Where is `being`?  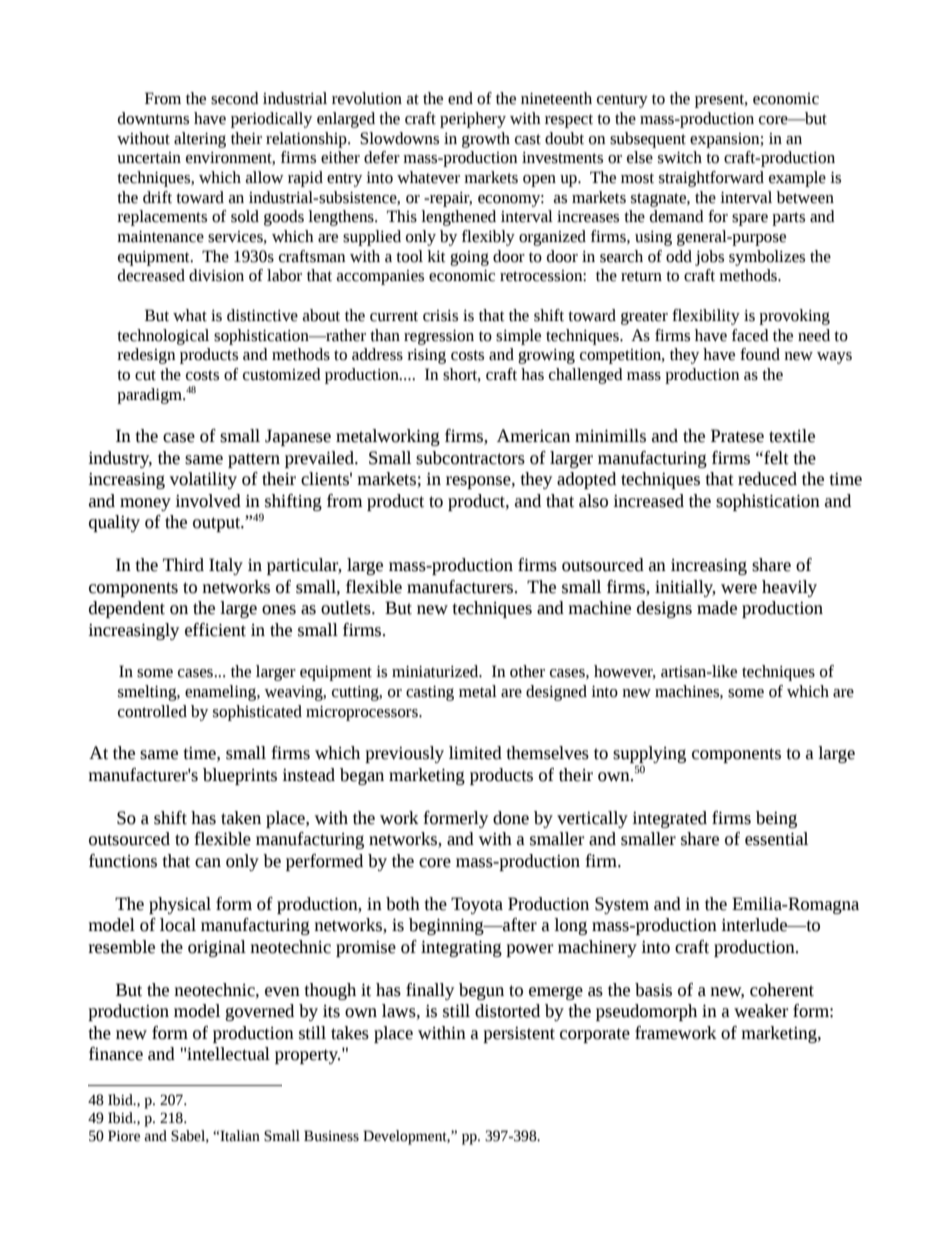
being is located at coordinates (776, 819).
